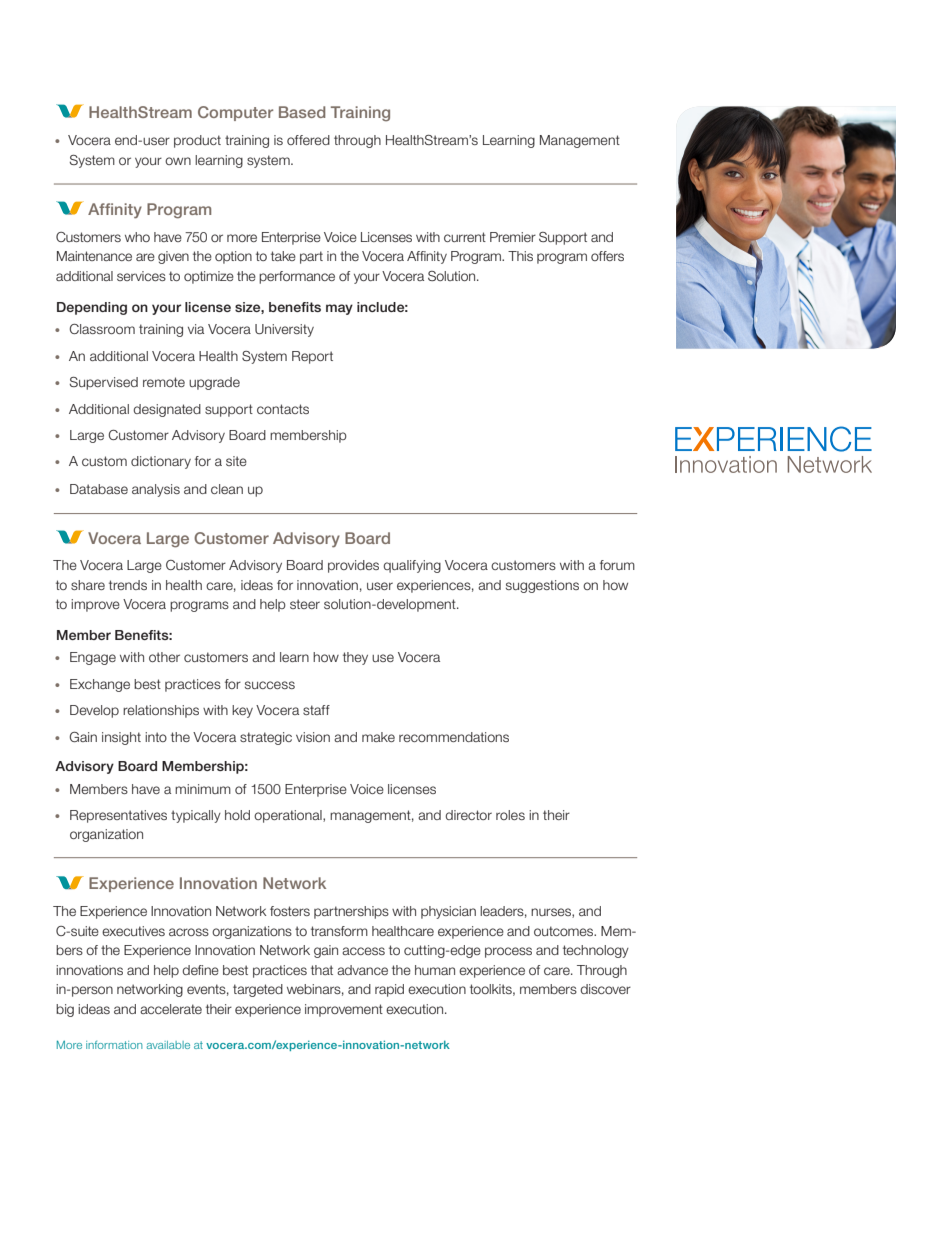  What do you see at coordinates (510, 815) in the image?
I see `roles` at bounding box center [510, 815].
